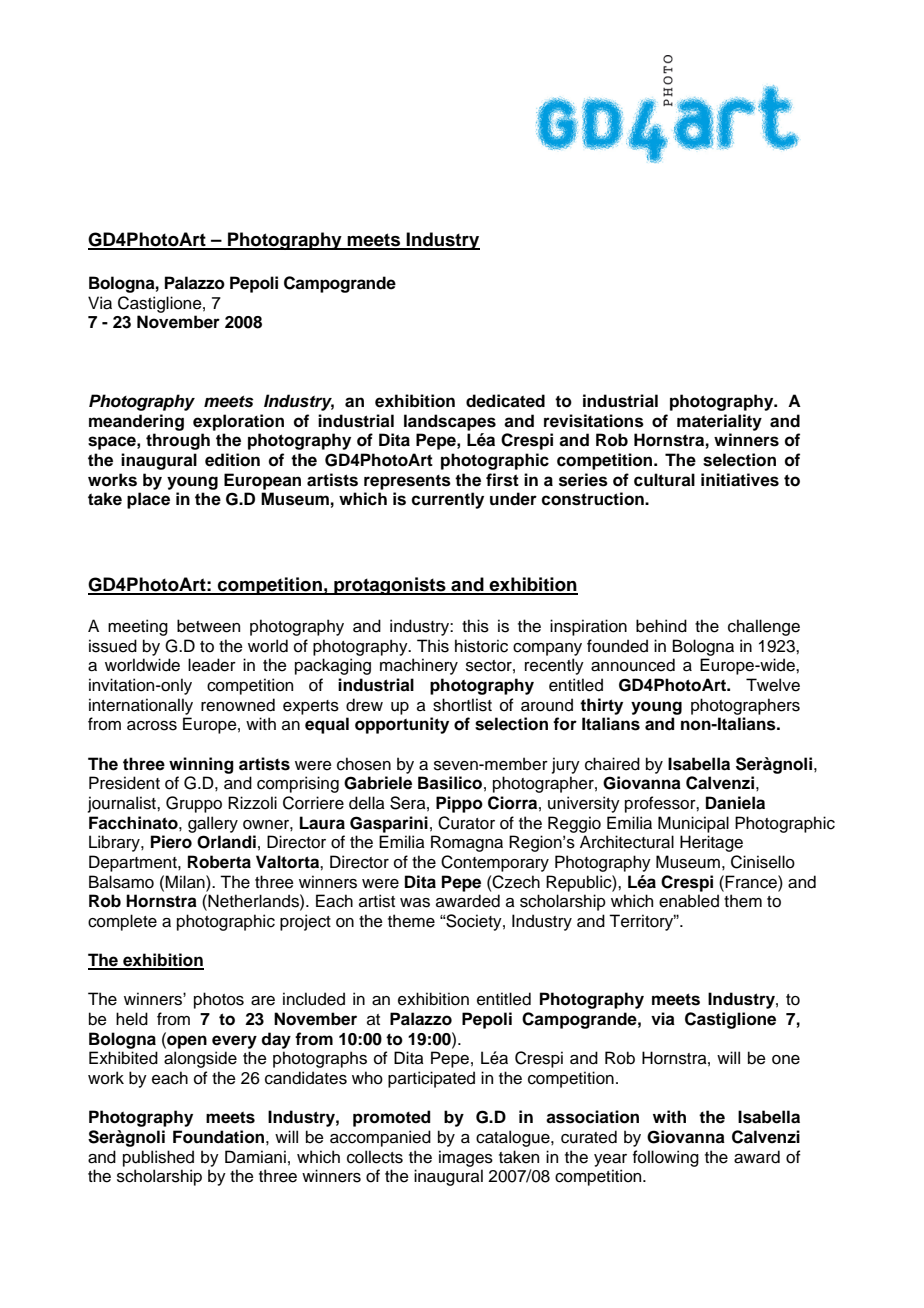 This screenshot has width=924, height=1308. What do you see at coordinates (415, 903) in the screenshot?
I see `was` at bounding box center [415, 903].
